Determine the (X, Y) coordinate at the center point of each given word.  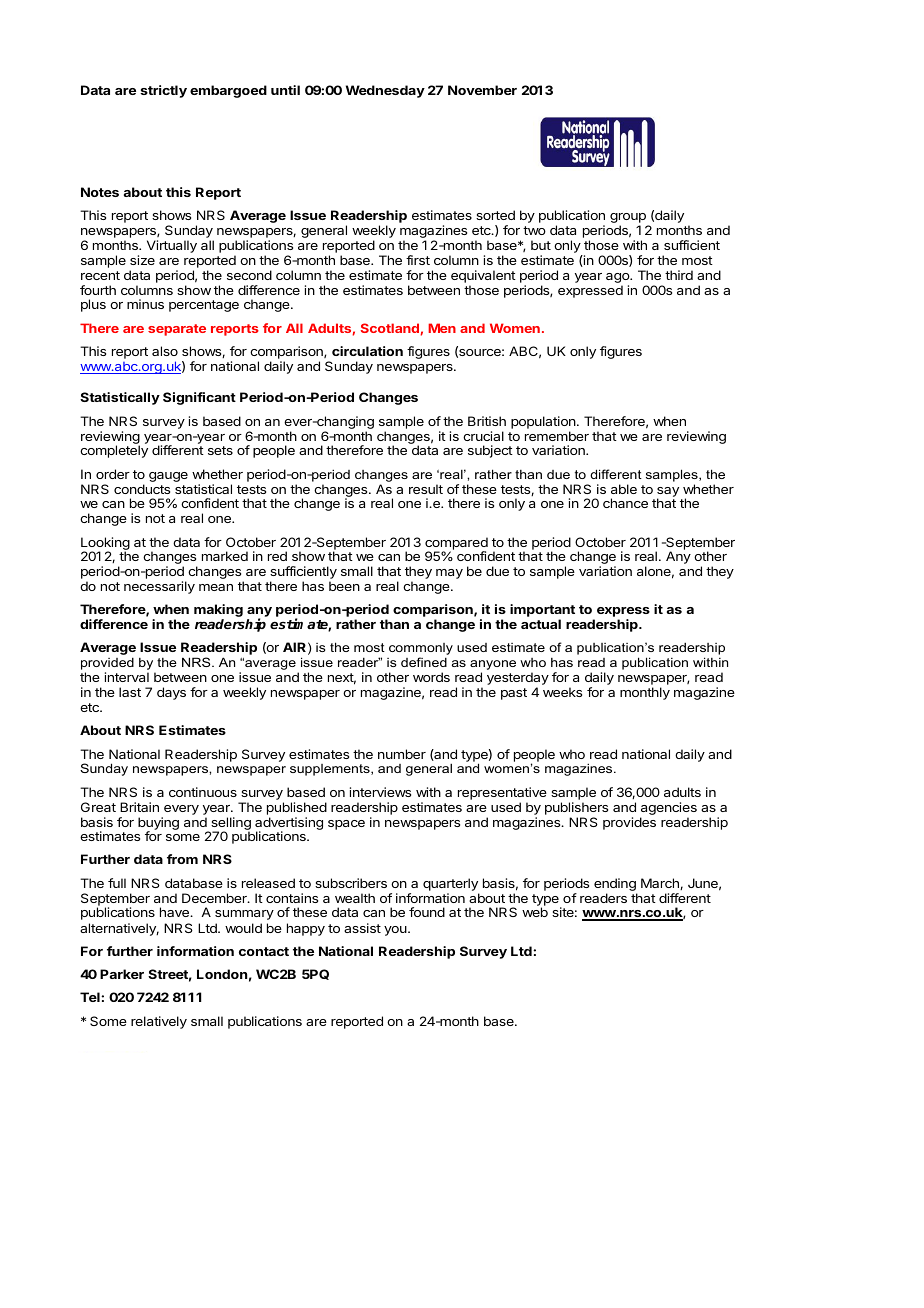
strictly (163, 91)
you (396, 931)
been (344, 586)
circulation (367, 351)
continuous (203, 792)
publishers (576, 808)
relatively (159, 1022)
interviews (380, 792)
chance (625, 503)
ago (618, 279)
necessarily (159, 587)
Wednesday (385, 91)
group (629, 219)
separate (177, 330)
